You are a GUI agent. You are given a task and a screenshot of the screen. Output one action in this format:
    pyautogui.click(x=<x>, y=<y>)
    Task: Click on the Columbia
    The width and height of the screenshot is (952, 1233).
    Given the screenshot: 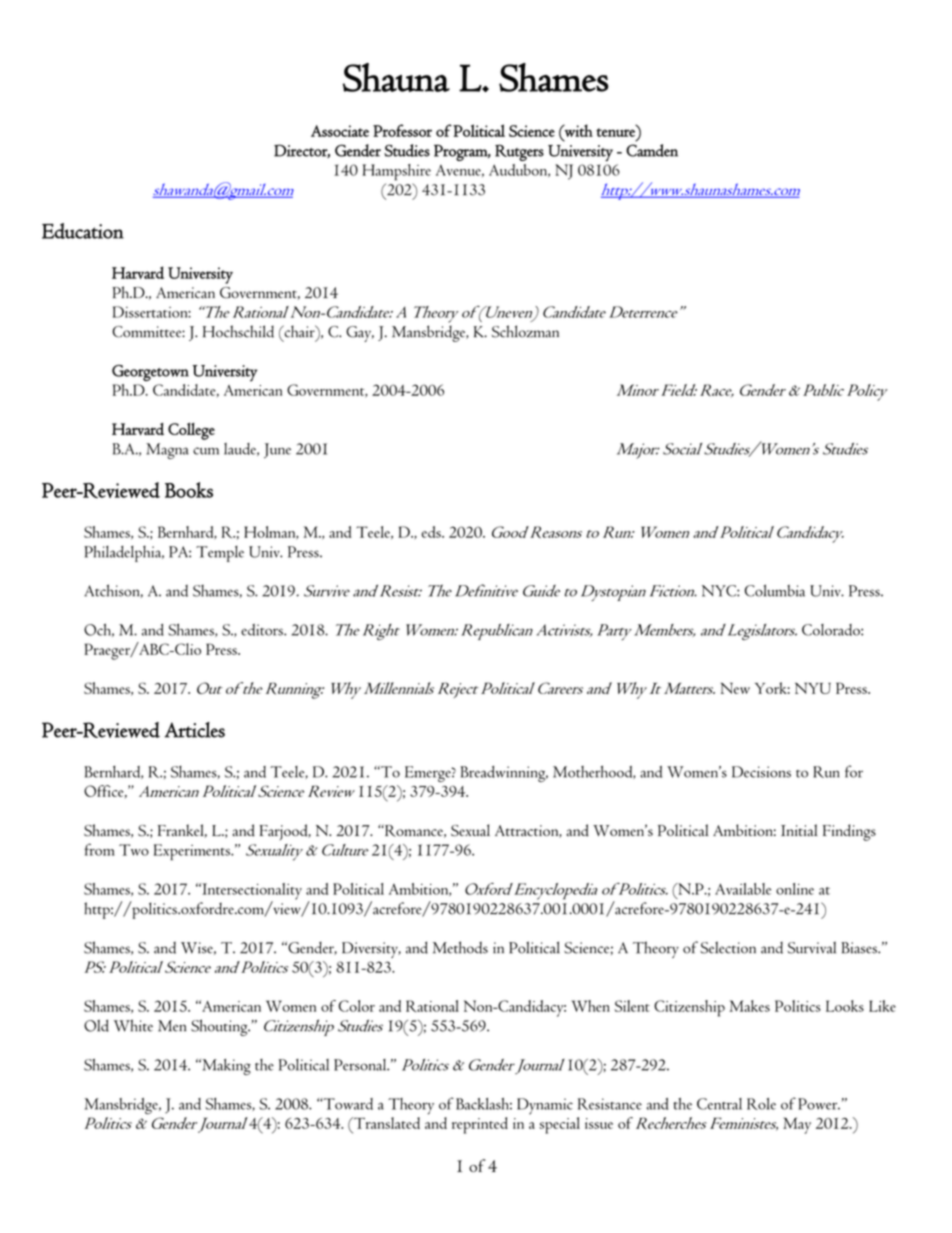 What is the action you would take?
    pyautogui.click(x=775, y=590)
